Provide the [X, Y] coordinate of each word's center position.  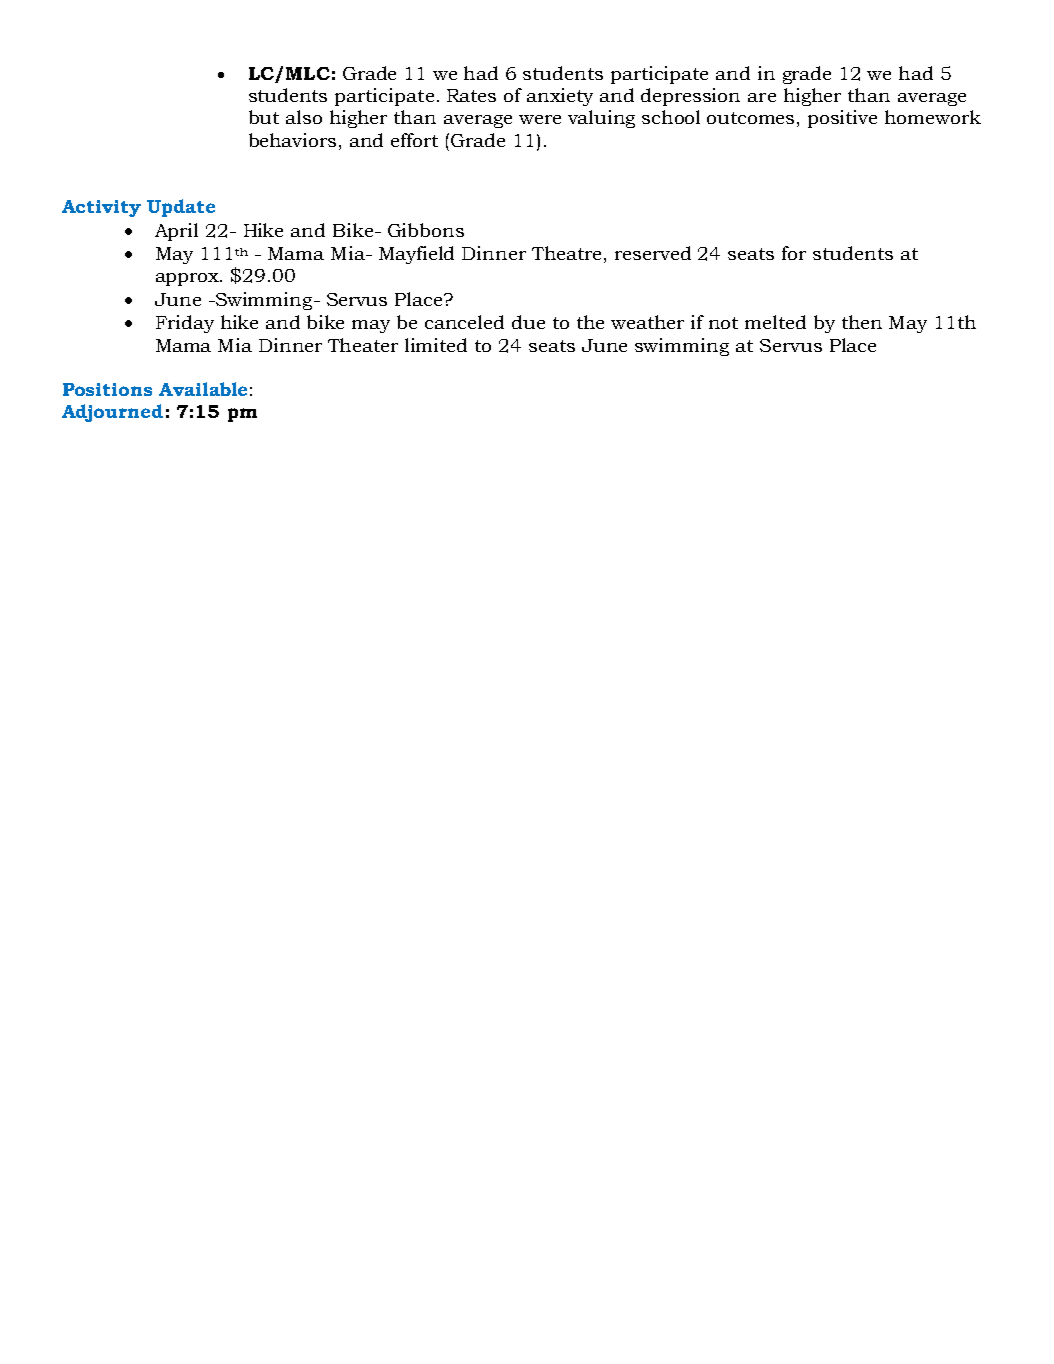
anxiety [560, 97]
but [264, 117]
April [176, 232]
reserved [653, 253]
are [762, 97]
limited [436, 345]
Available [203, 389]
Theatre [566, 253]
